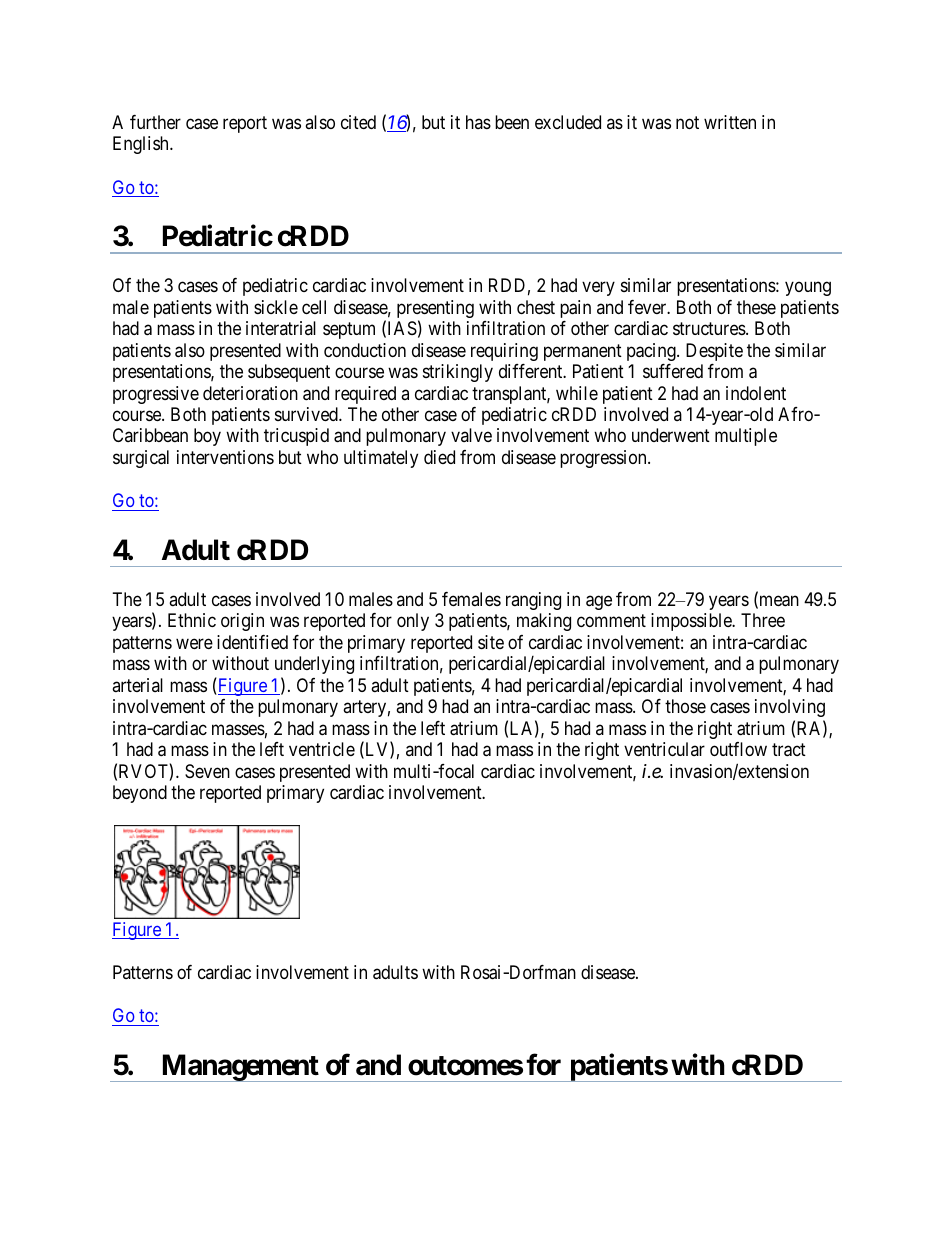  I want to click on Seven, so click(207, 771).
